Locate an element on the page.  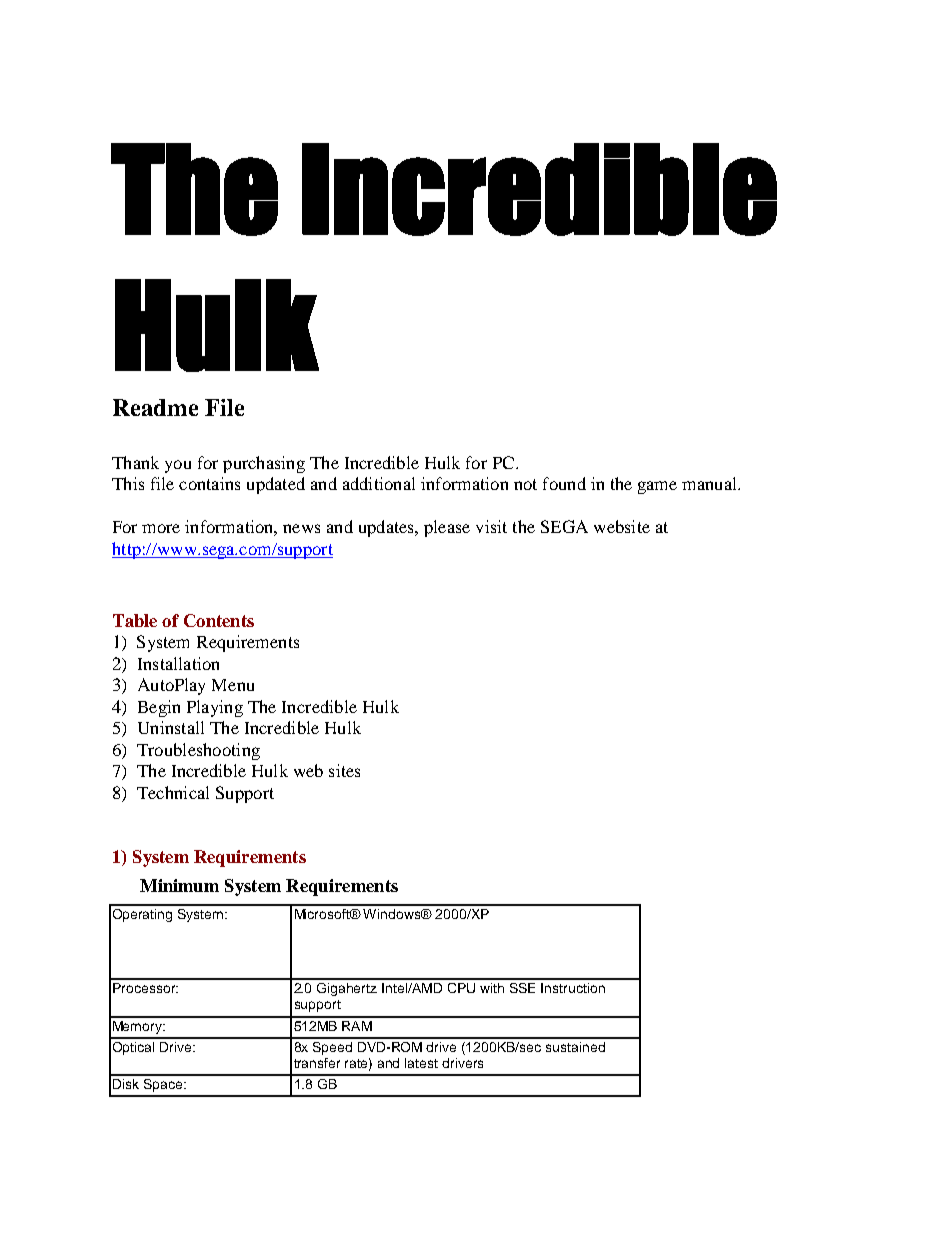
Troubleshooting is located at coordinates (198, 751).
